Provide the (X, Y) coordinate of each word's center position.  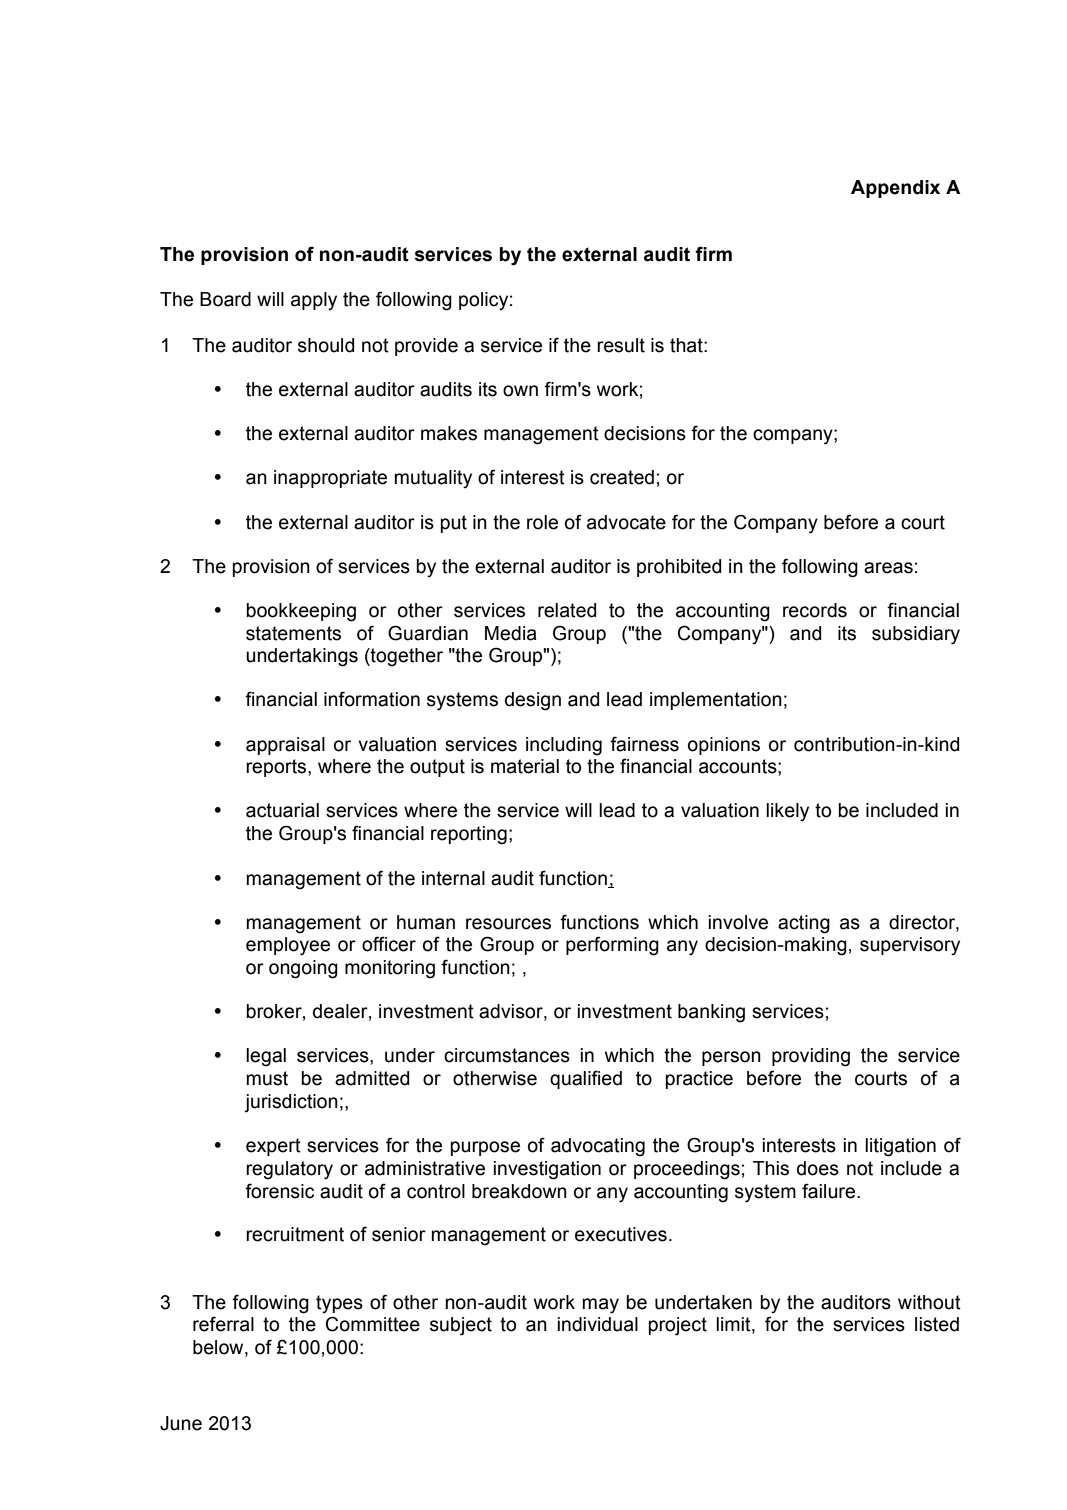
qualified (586, 1079)
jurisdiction (291, 1103)
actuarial (282, 810)
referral (223, 1324)
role (542, 522)
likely (787, 812)
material (525, 766)
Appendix (895, 189)
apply (314, 301)
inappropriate (330, 479)
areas (888, 568)
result (621, 345)
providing (811, 1057)
